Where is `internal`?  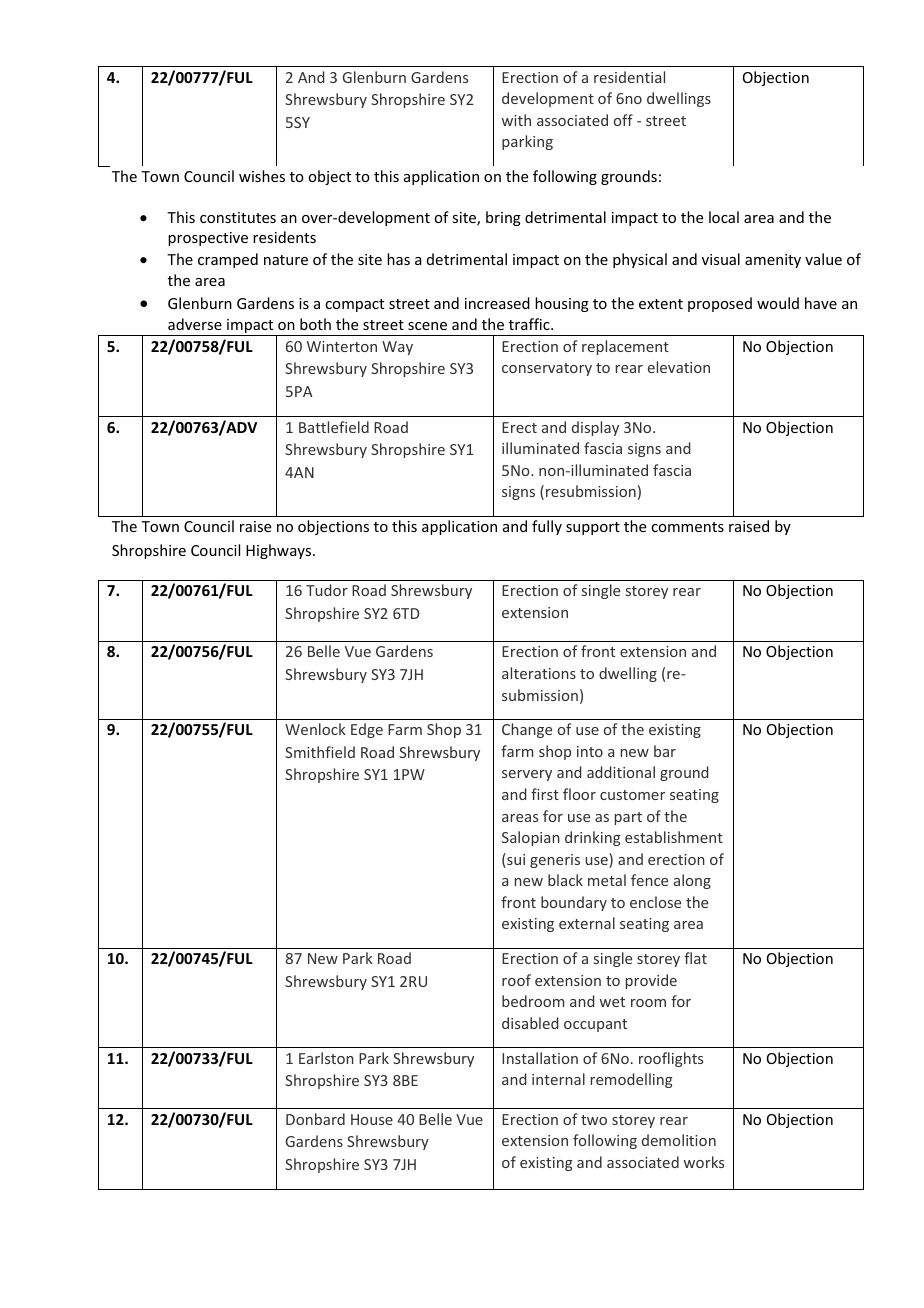 internal is located at coordinates (558, 1079).
